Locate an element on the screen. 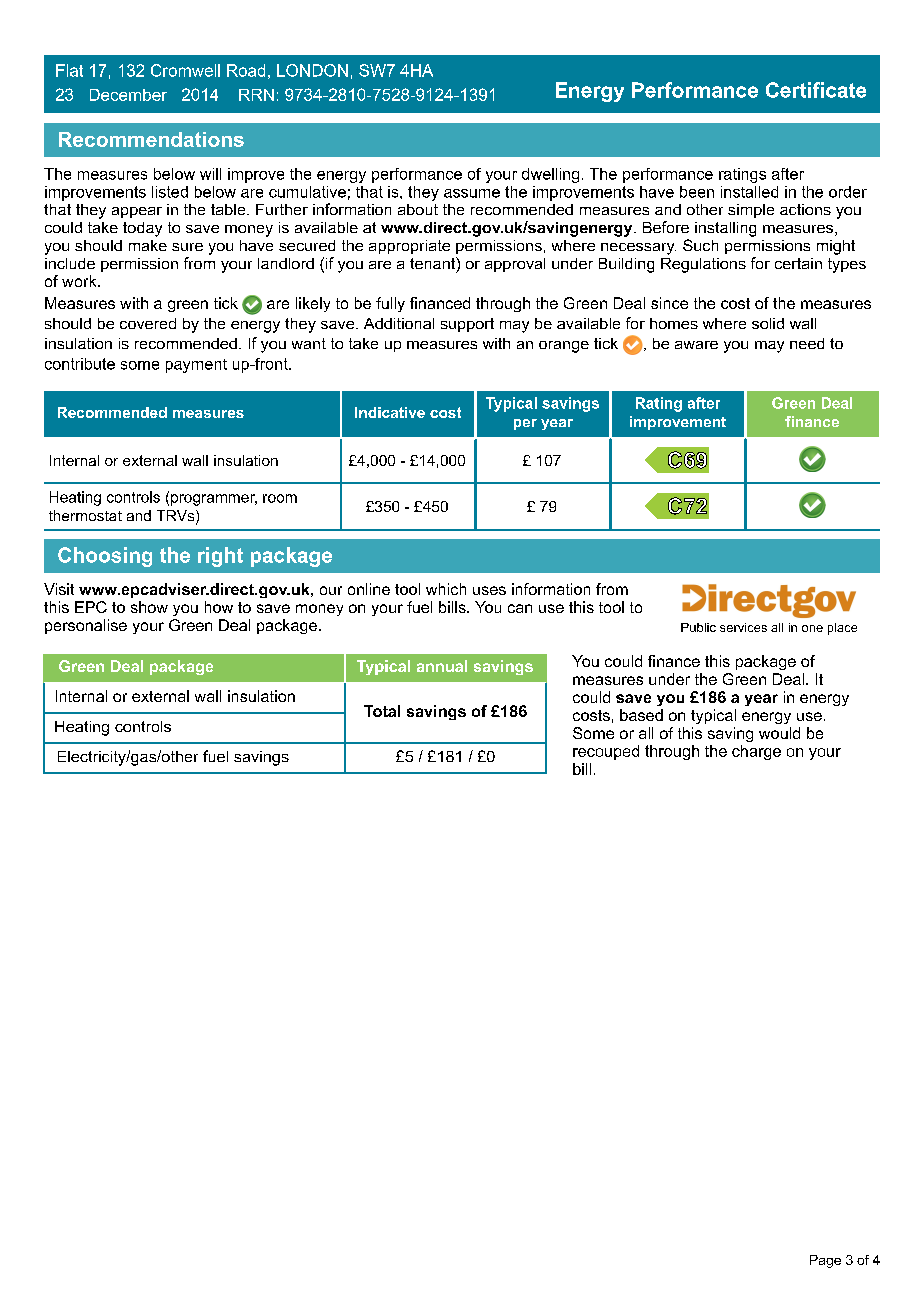 Image resolution: width=924 pixels, height=1308 pixels. aware is located at coordinates (696, 345).
